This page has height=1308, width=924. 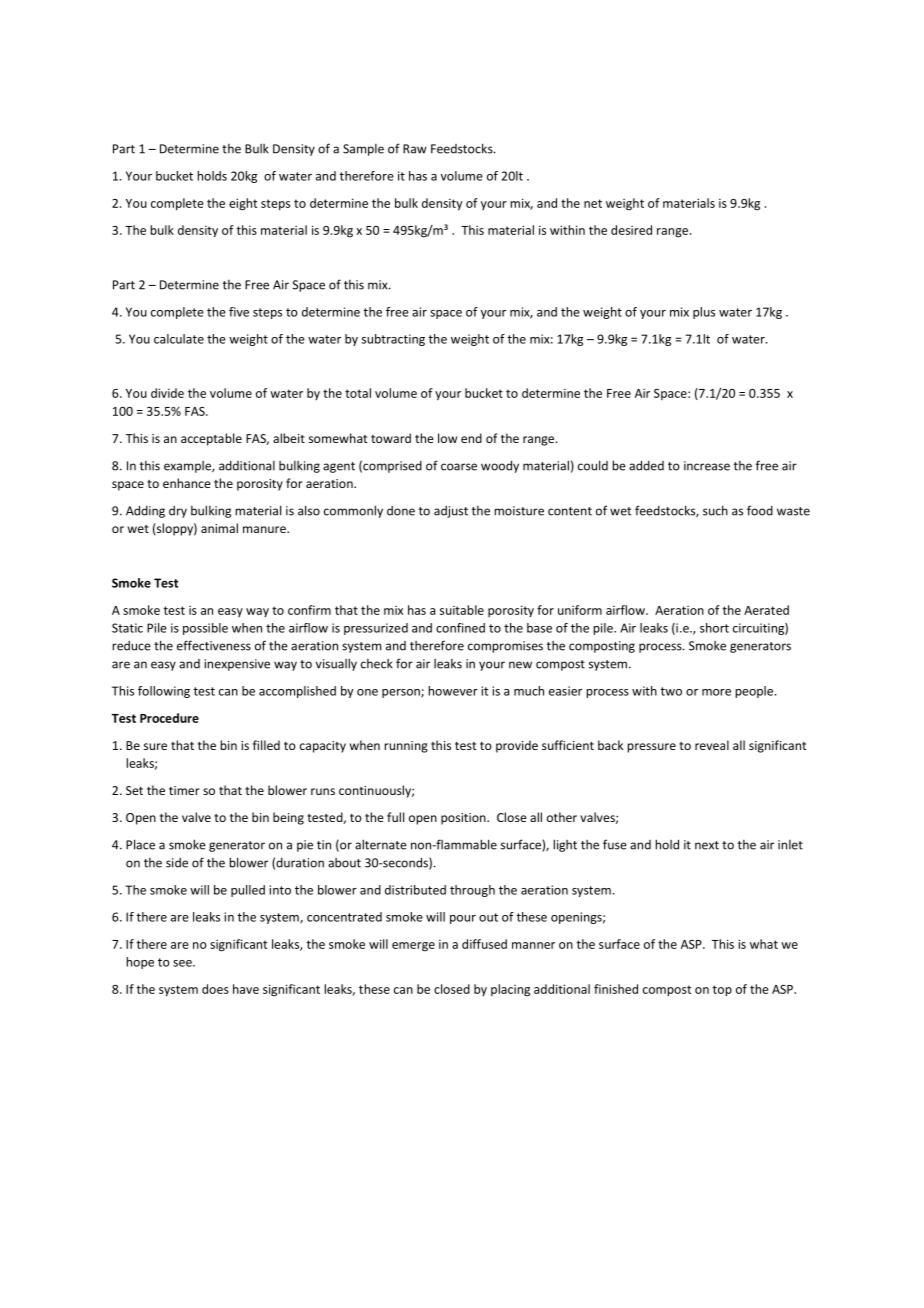 I want to click on Sample, so click(x=363, y=150).
